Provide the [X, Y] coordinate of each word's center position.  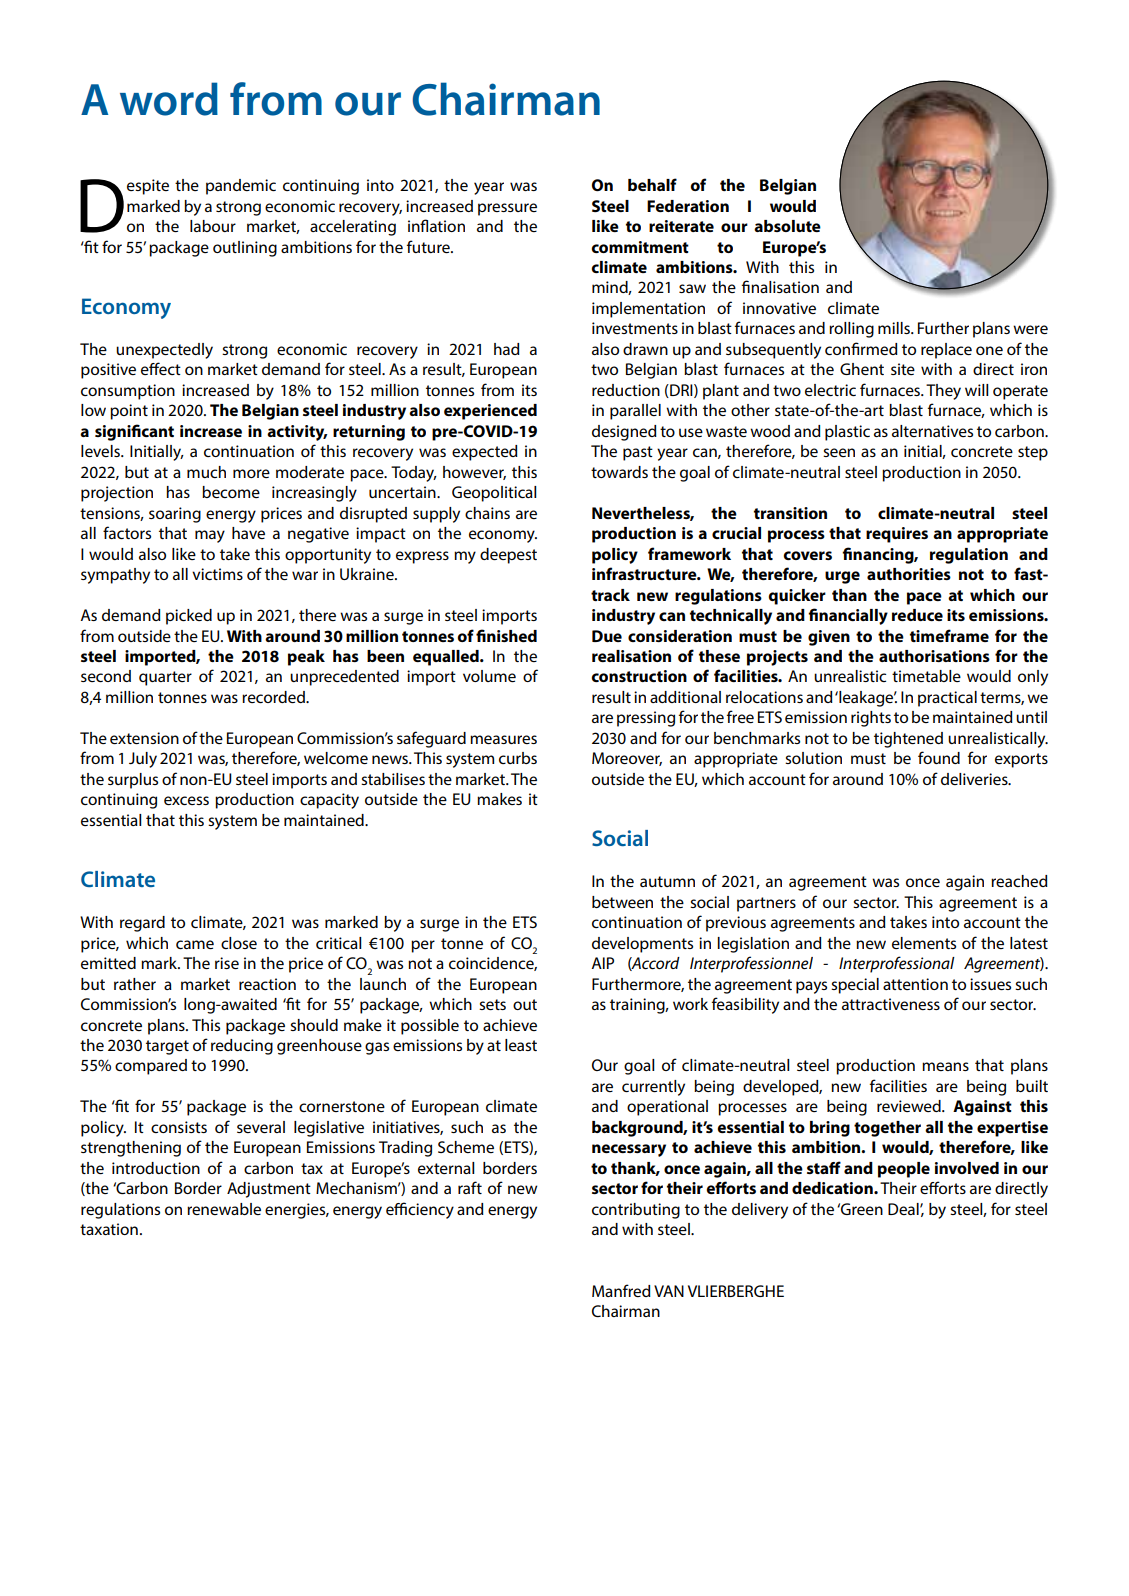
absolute [787, 226]
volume [489, 676]
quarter [165, 678]
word [169, 99]
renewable [224, 1209]
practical [947, 699]
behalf [652, 184]
